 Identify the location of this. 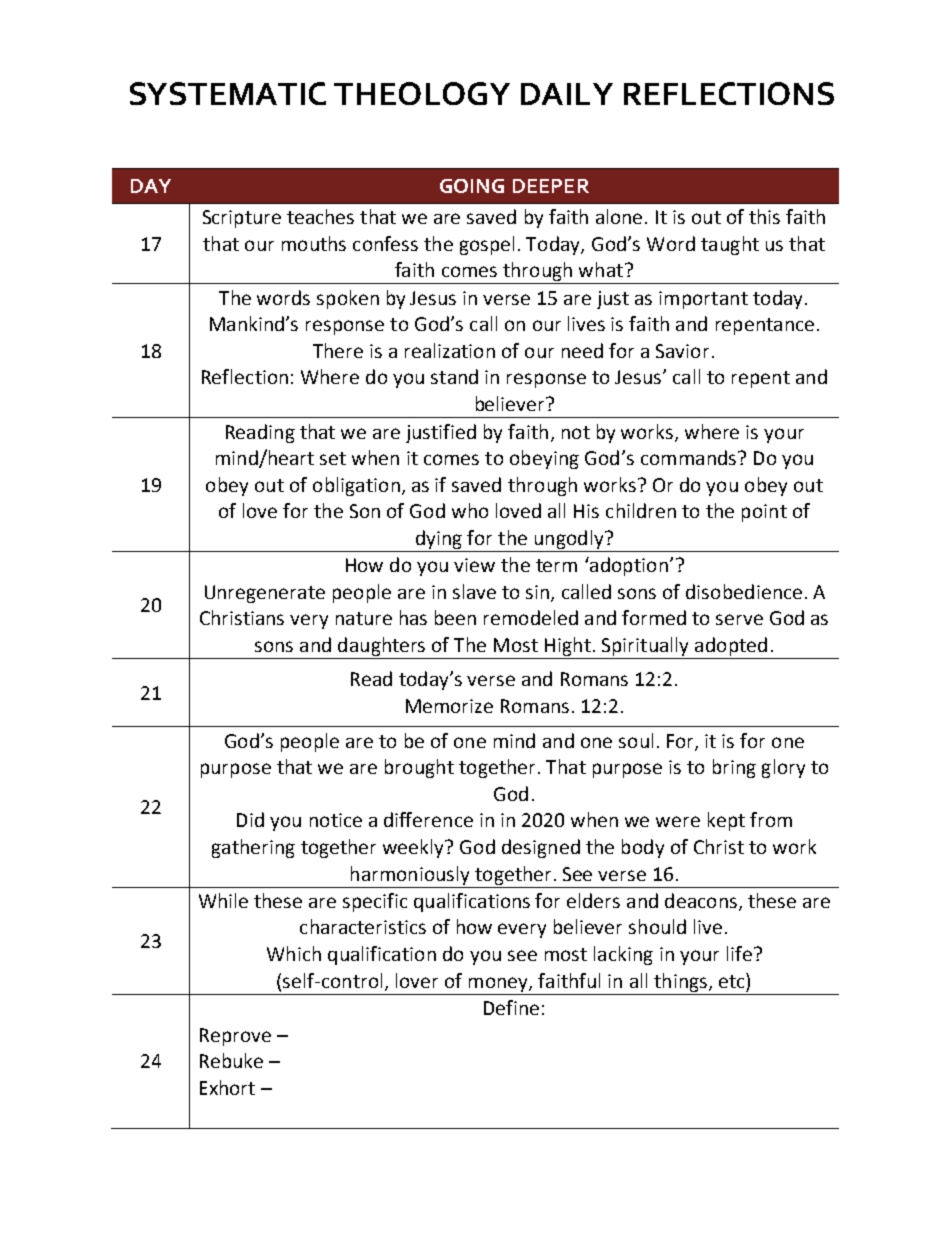
(764, 216).
